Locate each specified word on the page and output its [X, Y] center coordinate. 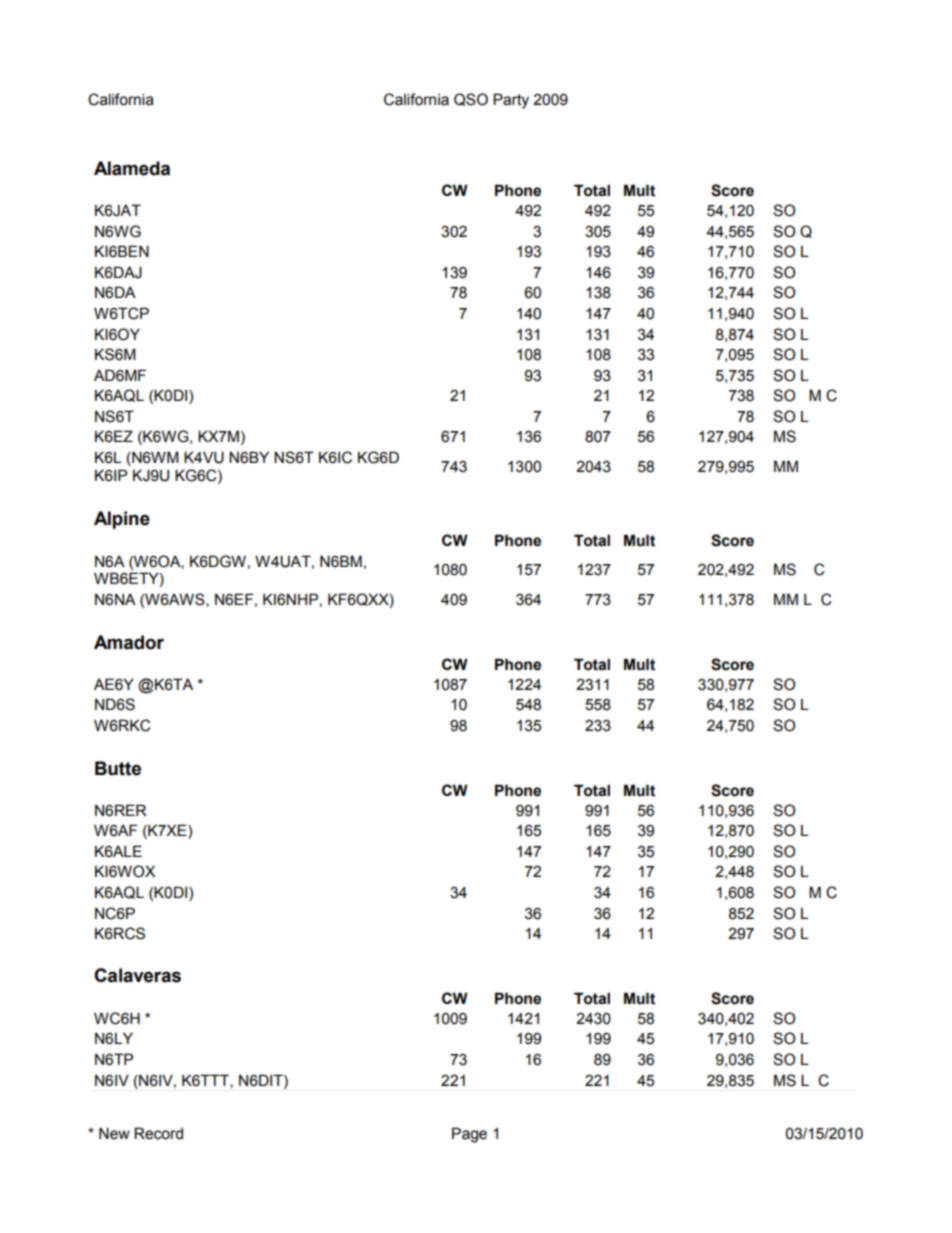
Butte [118, 768]
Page [469, 1135]
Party [511, 101]
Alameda [132, 168]
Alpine [122, 520]
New [114, 1133]
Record [158, 1133]
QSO [471, 99]
